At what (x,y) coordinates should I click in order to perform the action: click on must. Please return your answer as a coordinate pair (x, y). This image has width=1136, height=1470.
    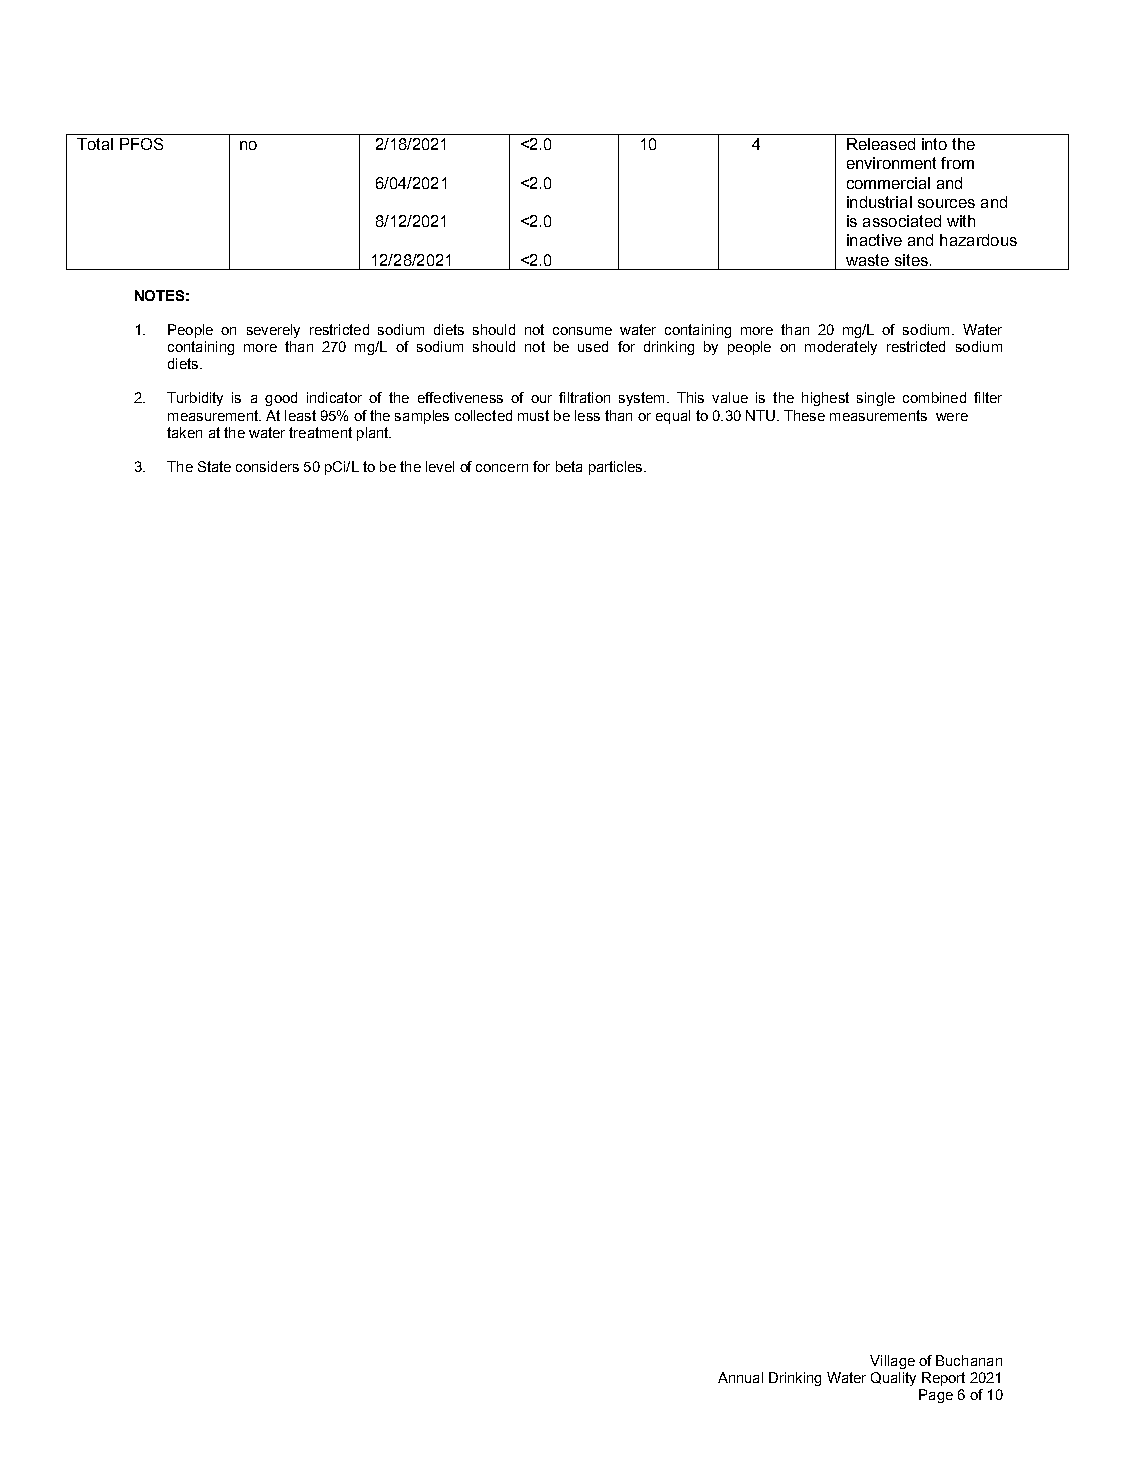
    Looking at the image, I should click on (533, 415).
